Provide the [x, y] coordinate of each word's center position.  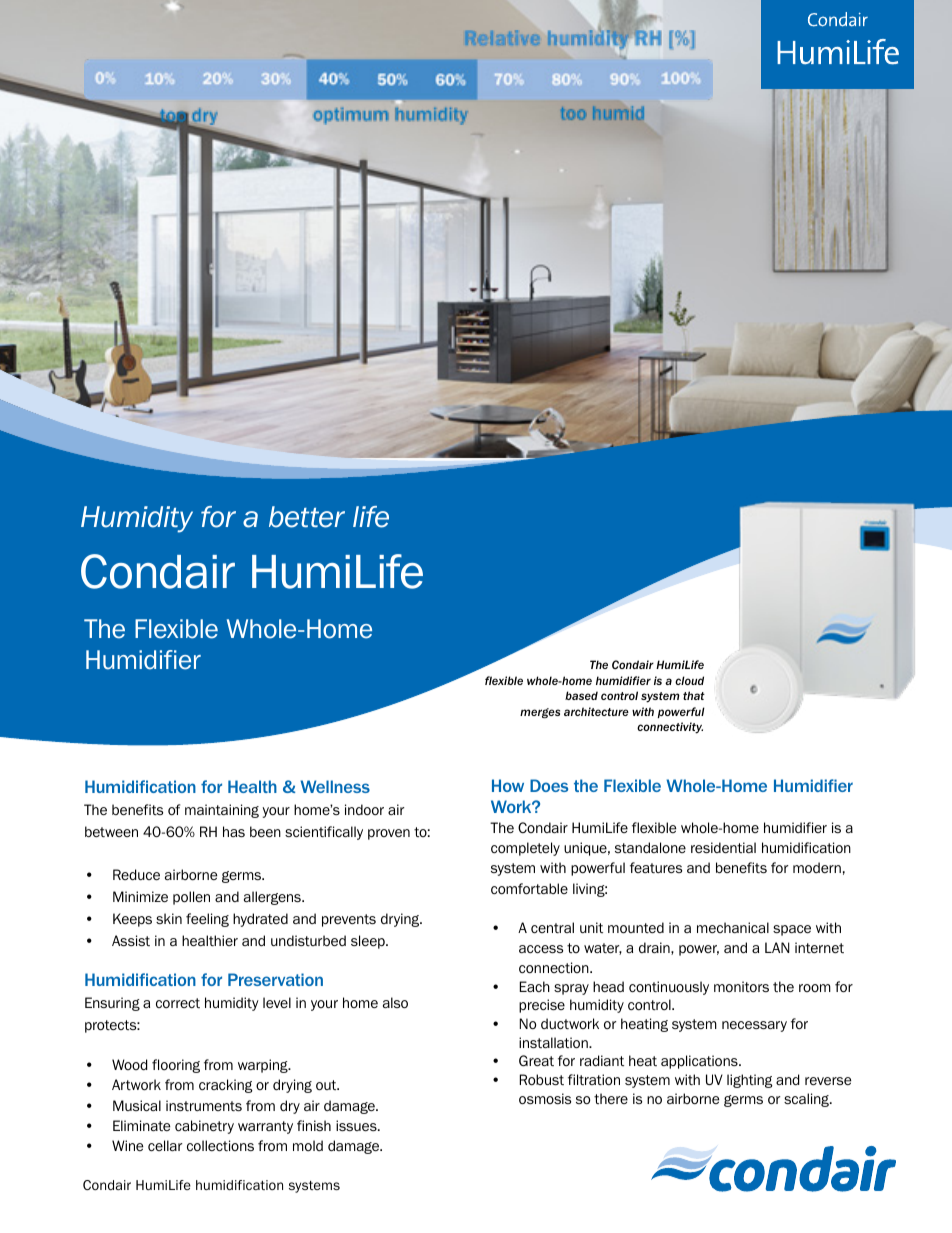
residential [723, 848]
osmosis [545, 1099]
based [581, 695]
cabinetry [204, 1127]
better [307, 517]
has [234, 831]
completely [525, 849]
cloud [689, 680]
